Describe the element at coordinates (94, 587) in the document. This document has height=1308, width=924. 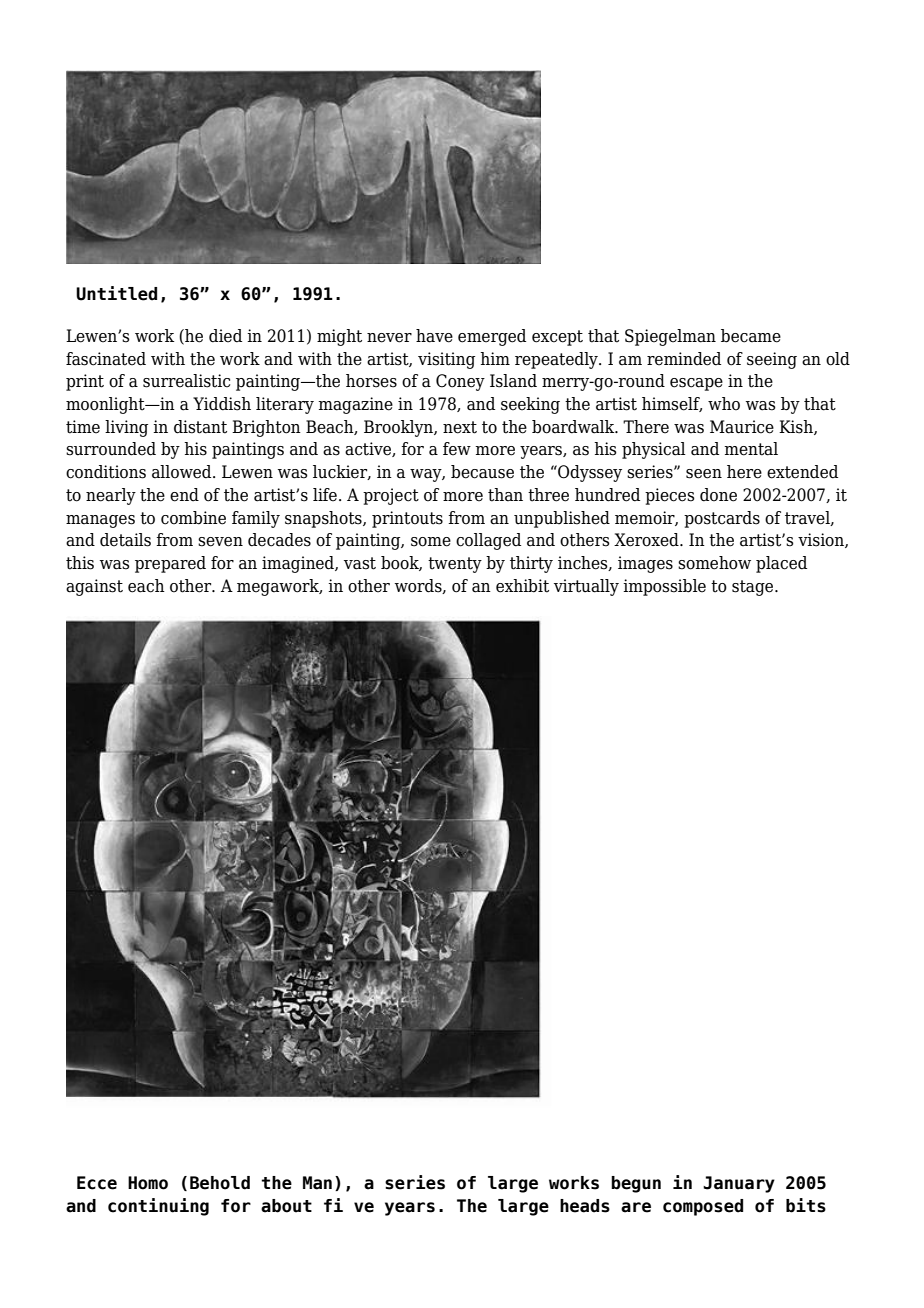
I see `against` at that location.
